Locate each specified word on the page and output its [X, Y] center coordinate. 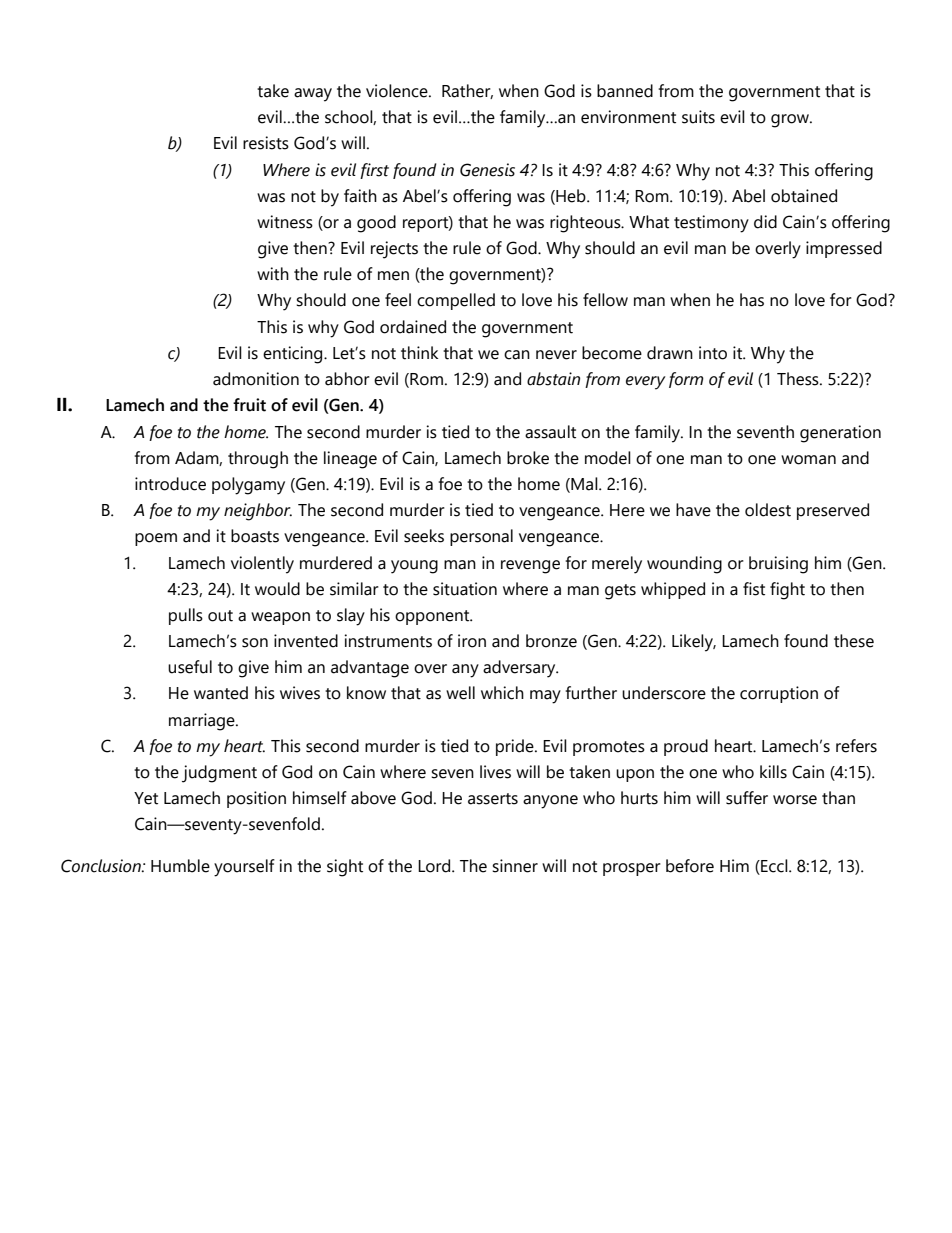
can [517, 355]
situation [465, 589]
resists [266, 143]
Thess [799, 379]
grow [791, 121]
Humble [180, 866]
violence [398, 91]
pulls [186, 616]
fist [754, 589]
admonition [256, 379]
